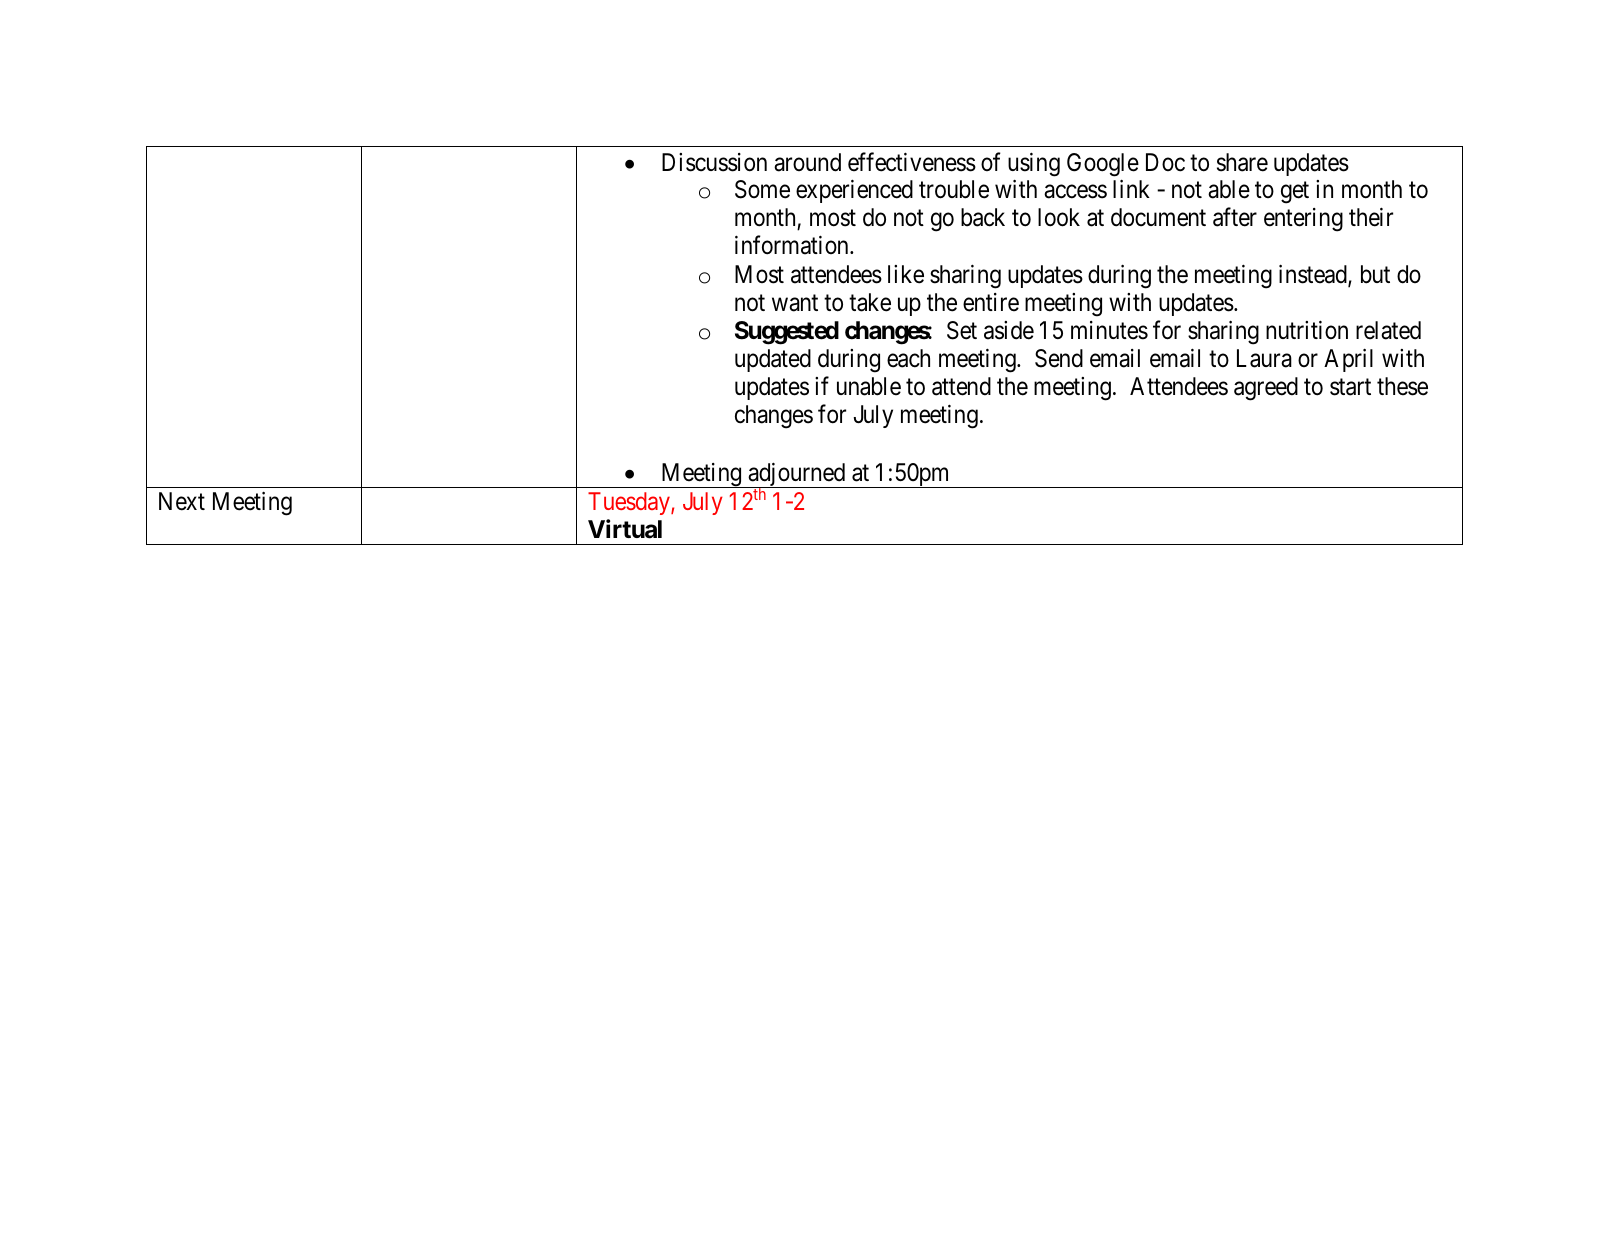  I want to click on Discussion, so click(714, 162).
